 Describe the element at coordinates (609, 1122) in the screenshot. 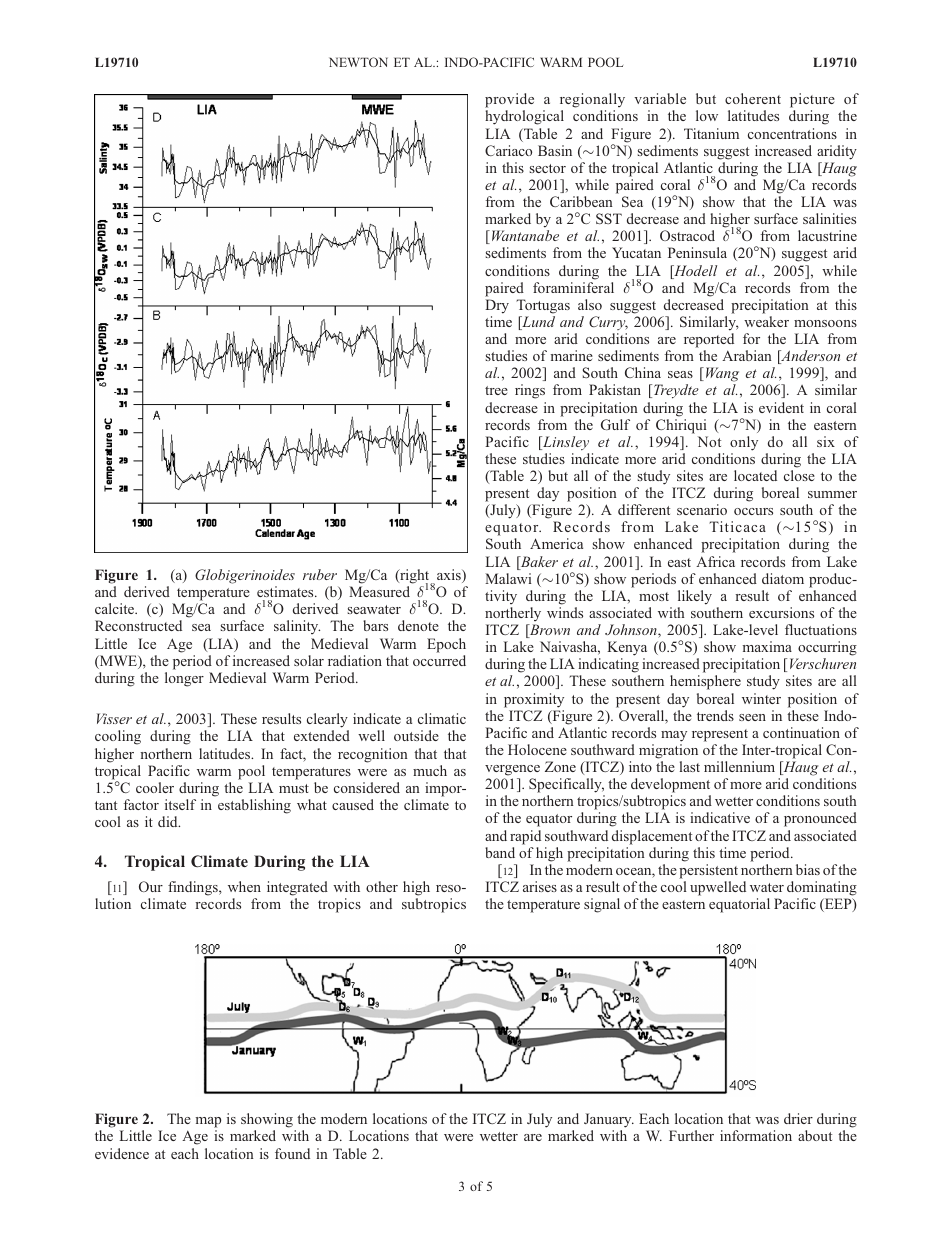

I see `January` at that location.
